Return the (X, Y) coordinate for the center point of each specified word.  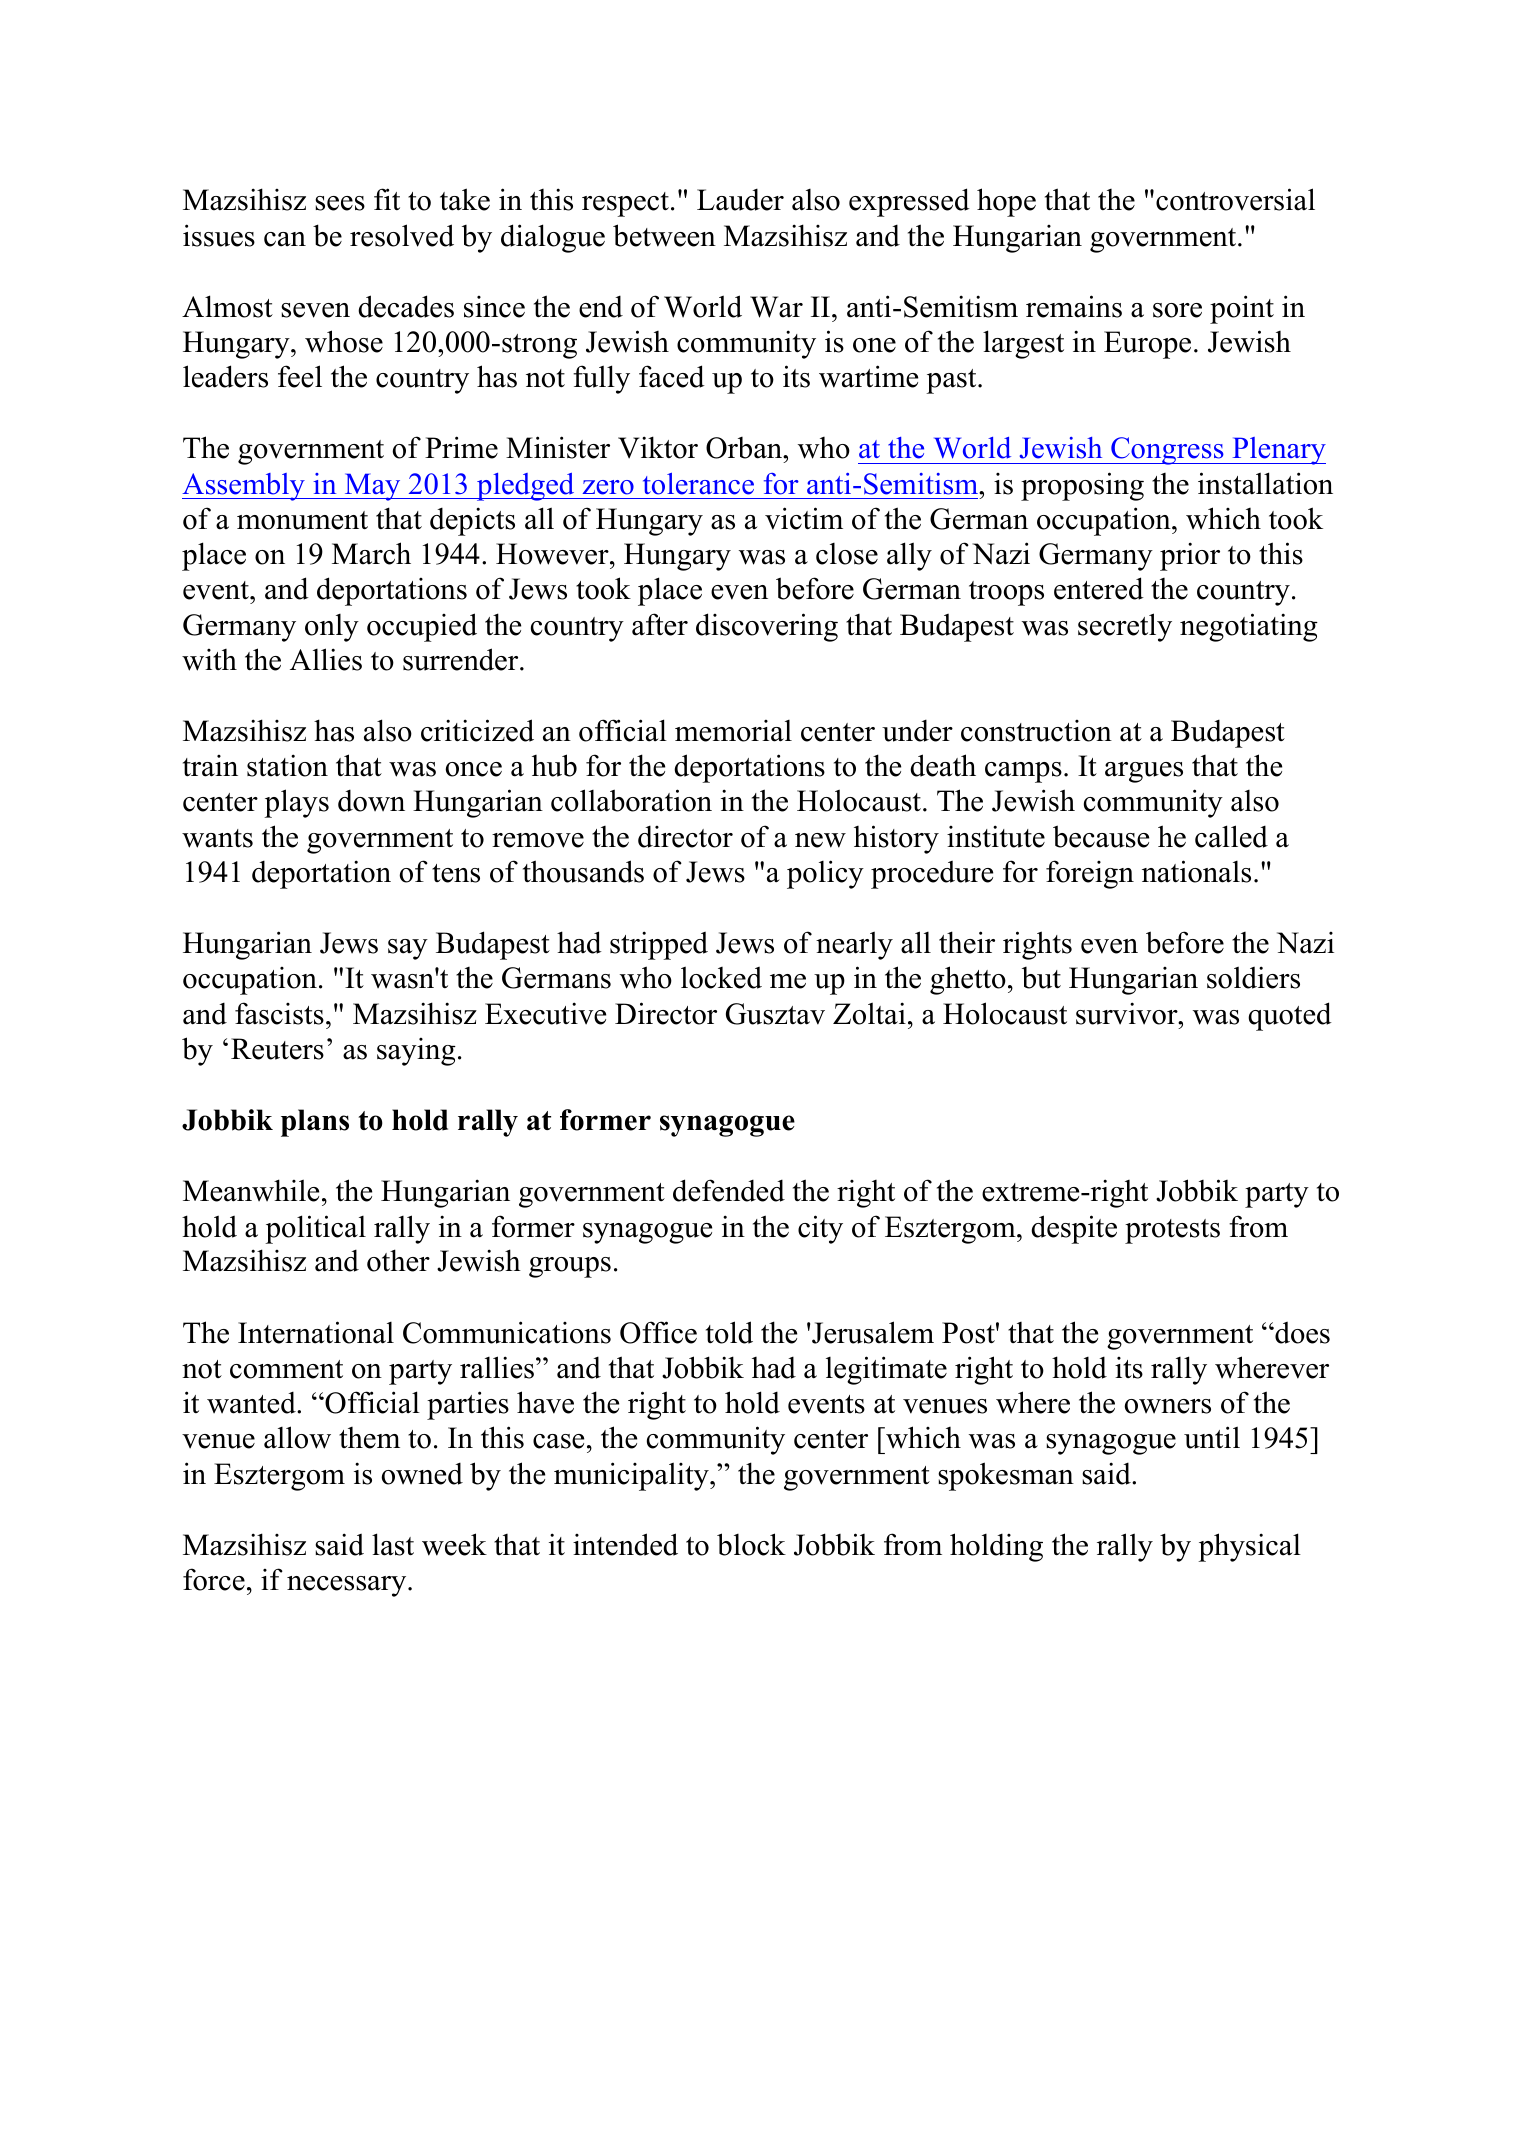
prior (1190, 556)
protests (1172, 1231)
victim (804, 518)
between (664, 235)
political (315, 1229)
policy (825, 874)
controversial (1235, 199)
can (285, 239)
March (371, 553)
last (393, 1544)
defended (729, 1190)
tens (456, 873)
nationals (1196, 871)
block (751, 1544)
